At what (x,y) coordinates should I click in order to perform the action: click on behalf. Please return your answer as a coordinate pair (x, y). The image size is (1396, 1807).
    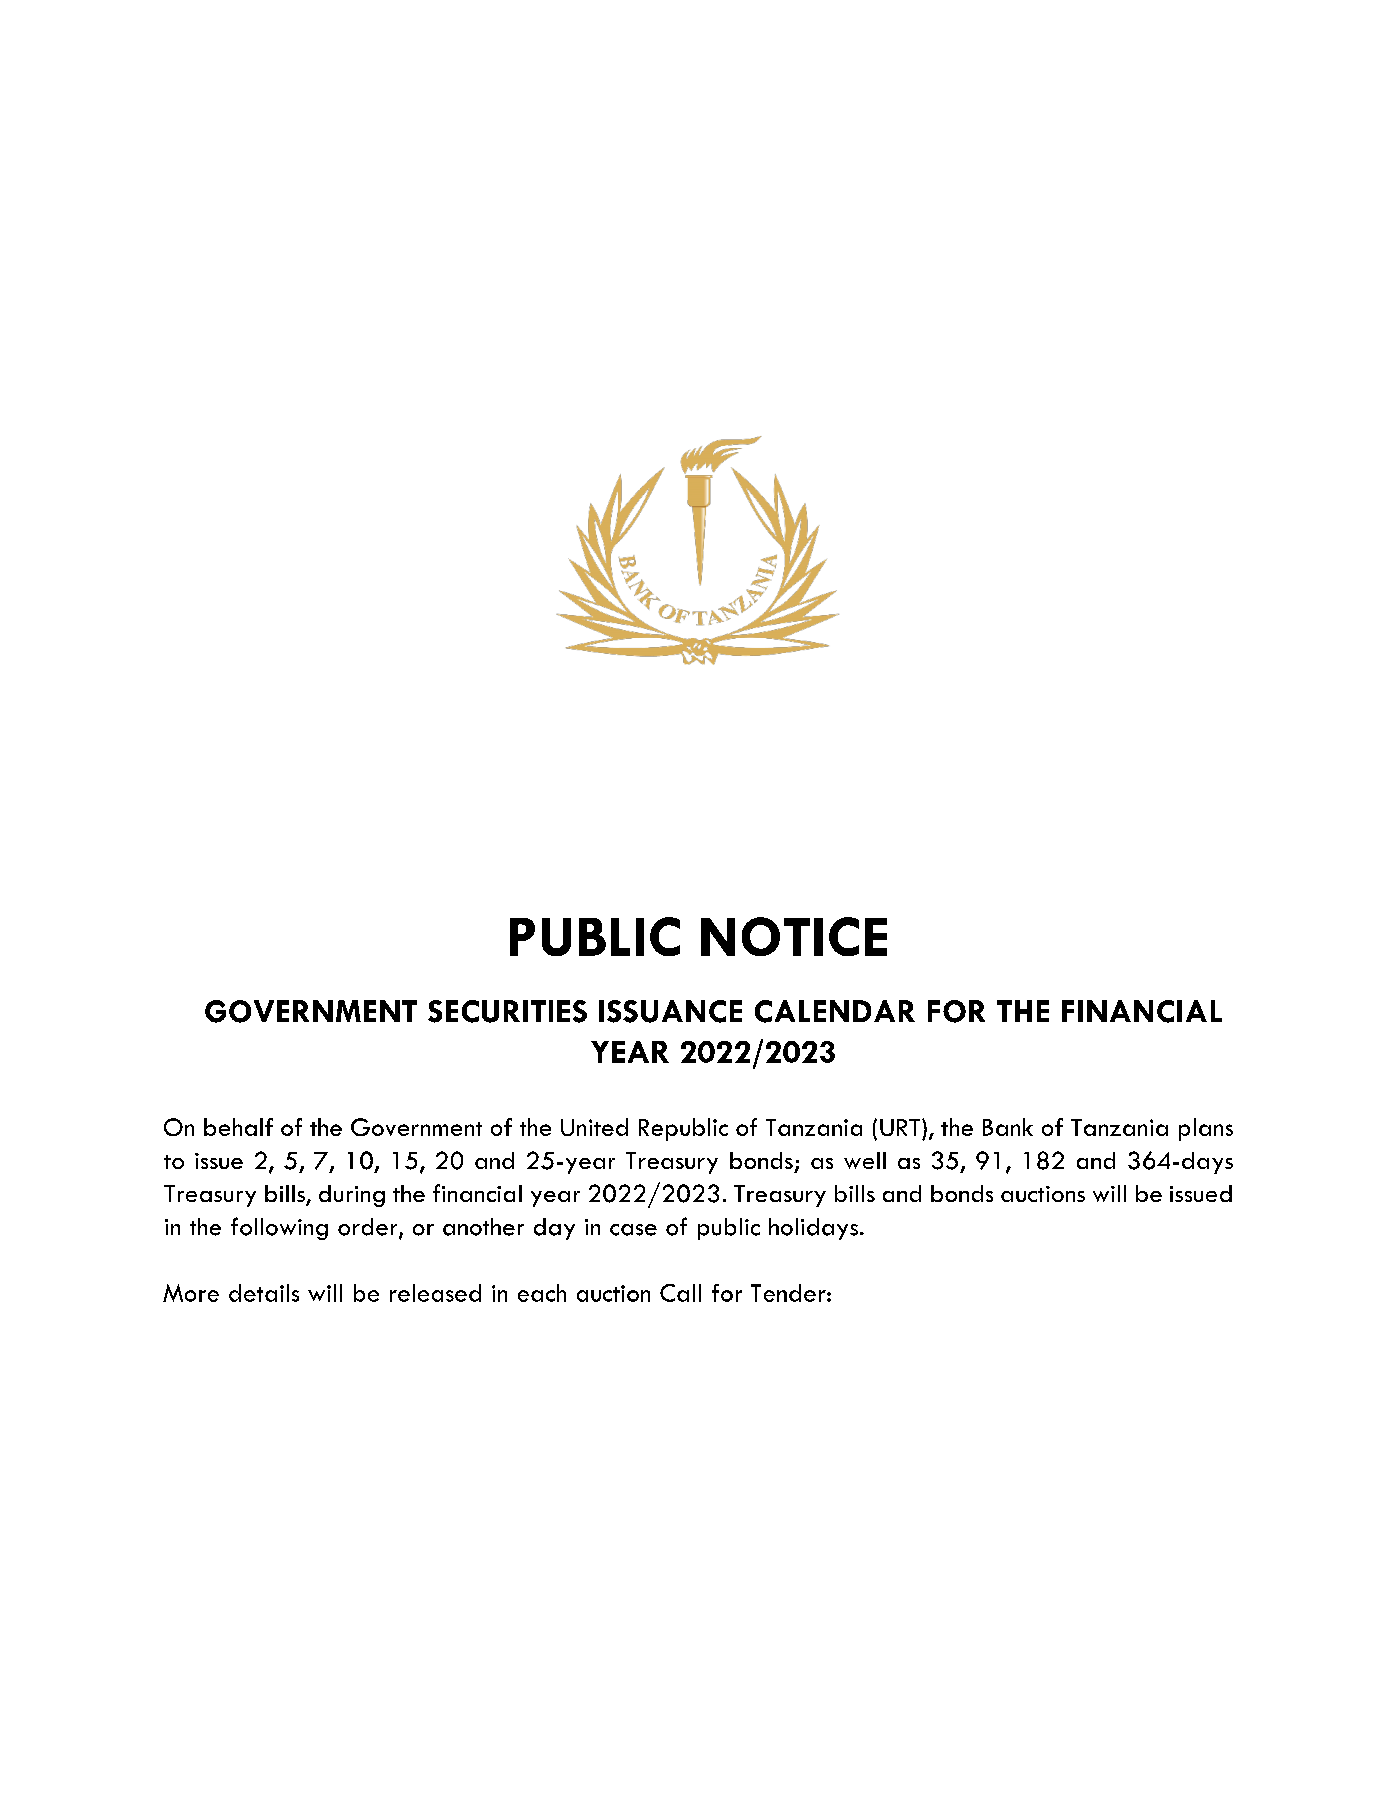
    Looking at the image, I should click on (238, 1127).
